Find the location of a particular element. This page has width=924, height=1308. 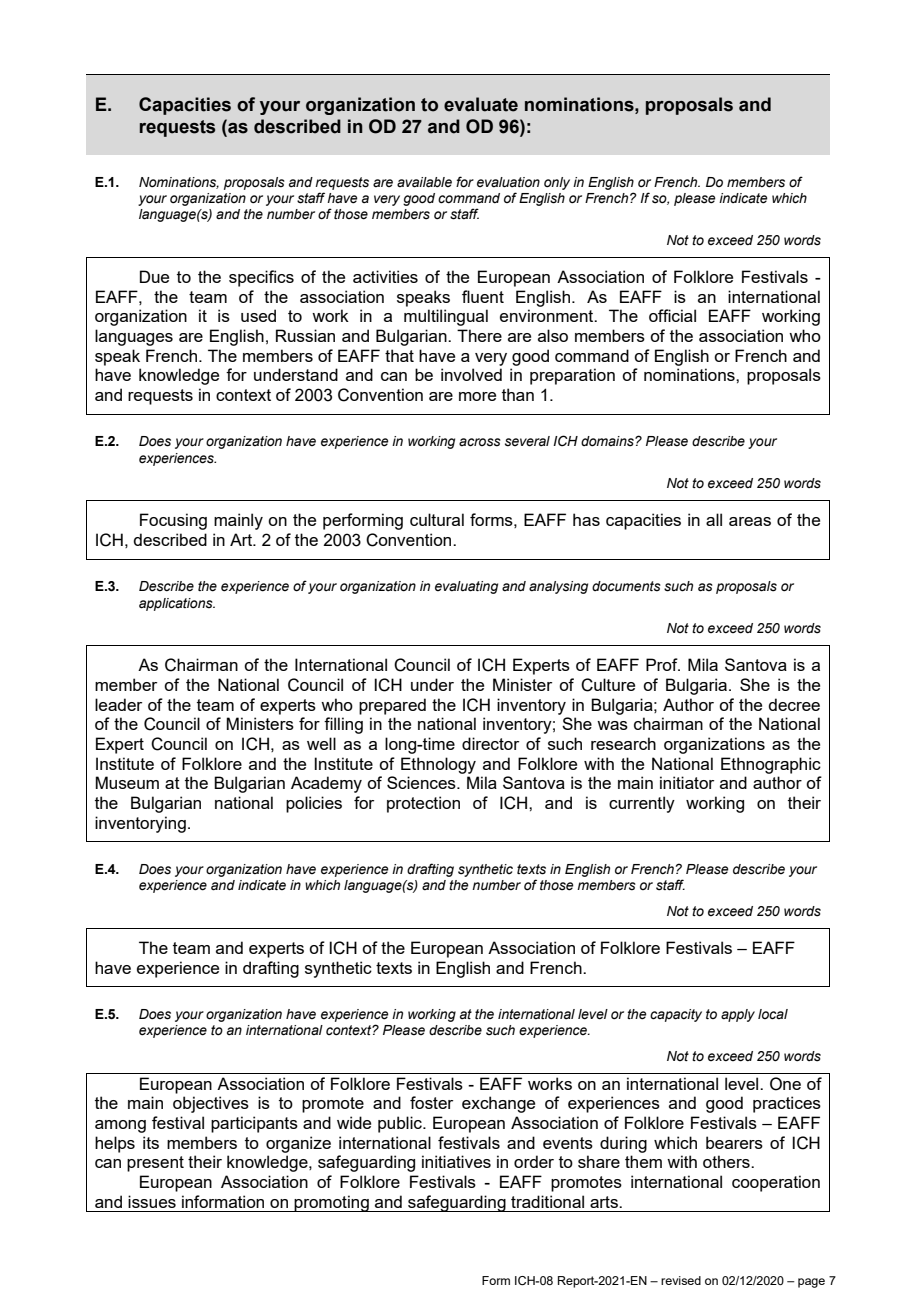

initiator is located at coordinates (687, 782).
